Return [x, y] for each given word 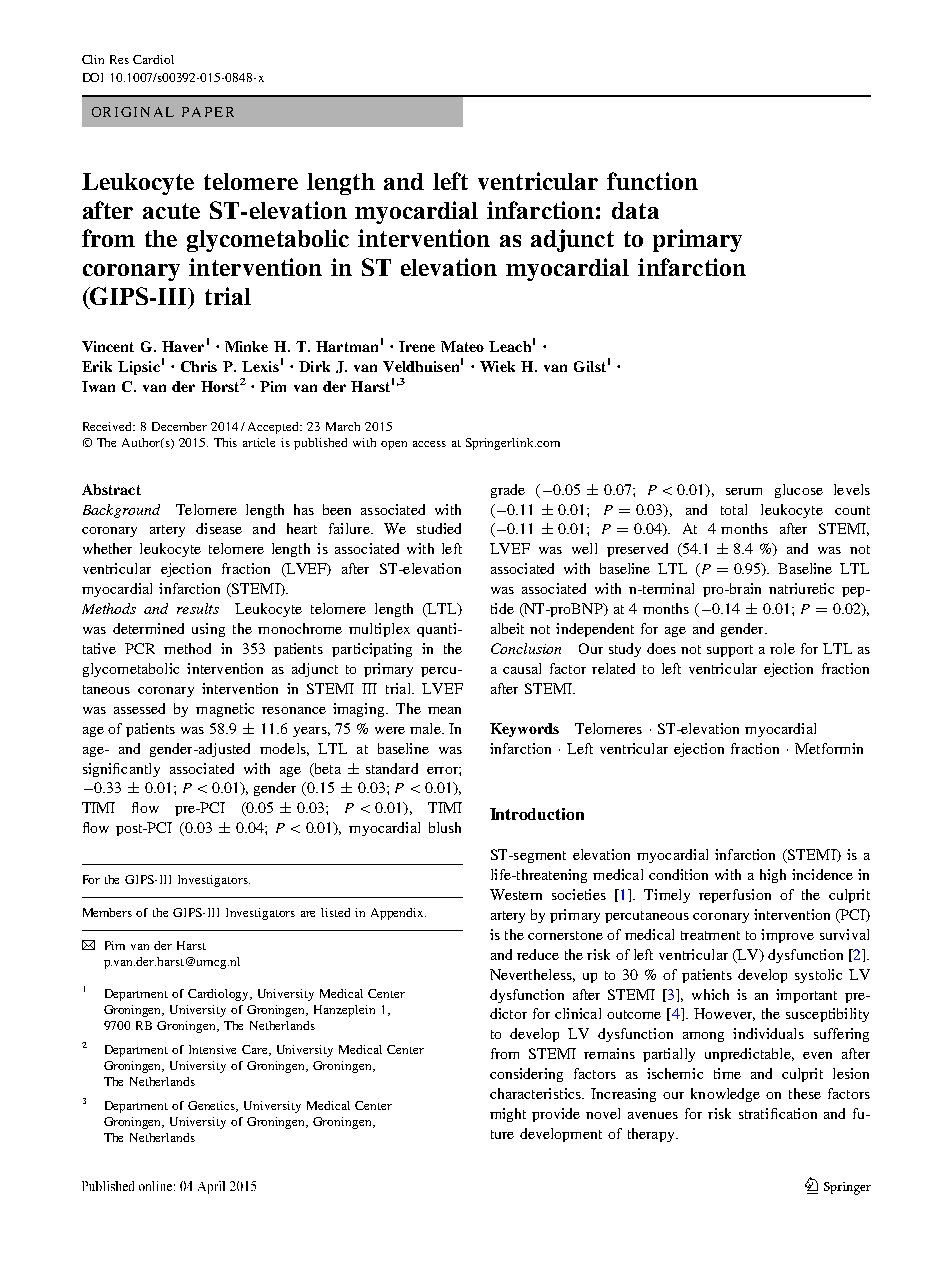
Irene [417, 346]
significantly [121, 770]
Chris [199, 366]
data [635, 210]
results [198, 608]
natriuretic [801, 588]
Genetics [213, 1106]
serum [744, 491]
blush [445, 827]
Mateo [462, 346]
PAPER [208, 112]
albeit [507, 628]
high [773, 876]
